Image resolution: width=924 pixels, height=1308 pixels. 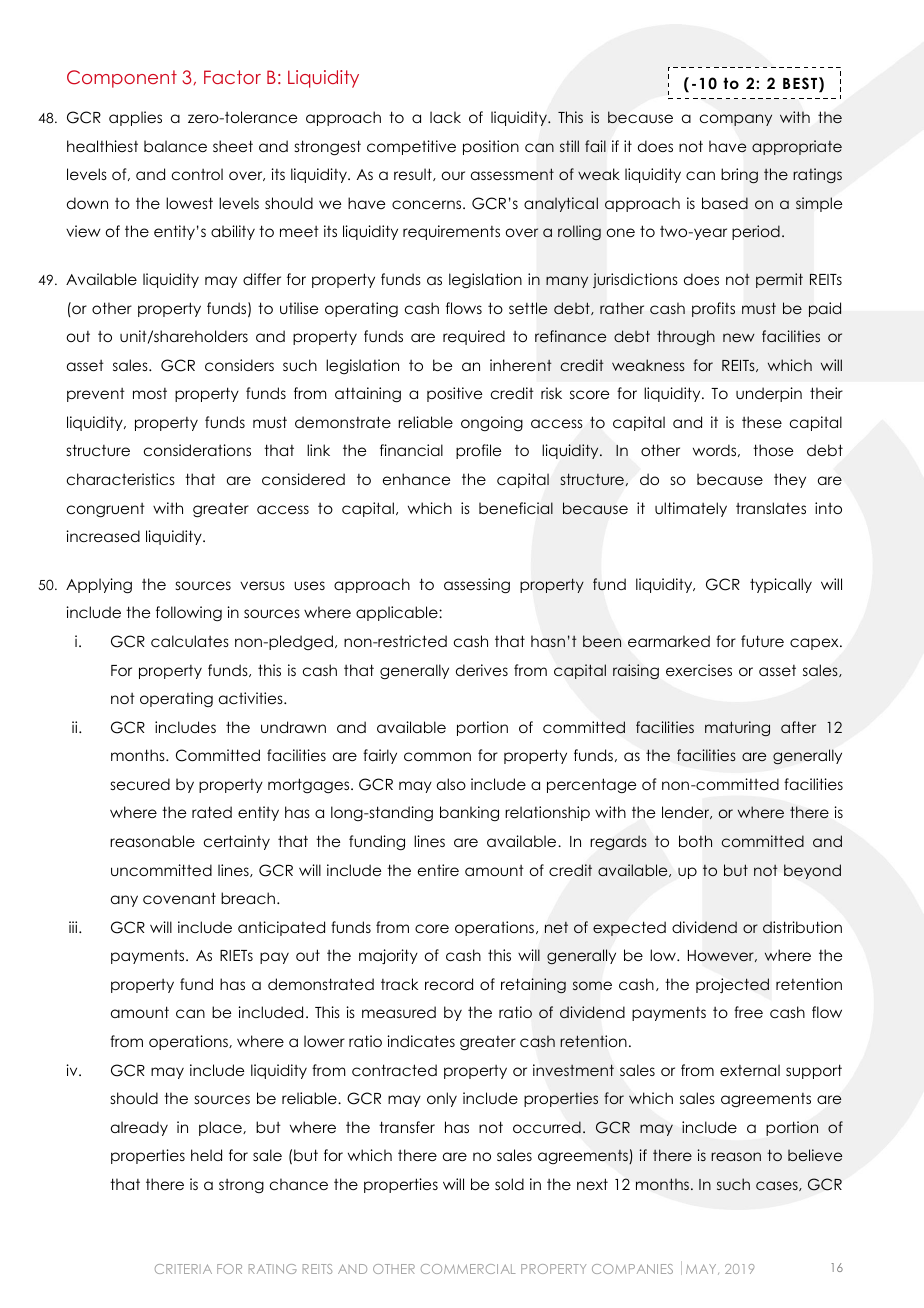 What do you see at coordinates (778, 1186) in the page?
I see `cases` at bounding box center [778, 1186].
